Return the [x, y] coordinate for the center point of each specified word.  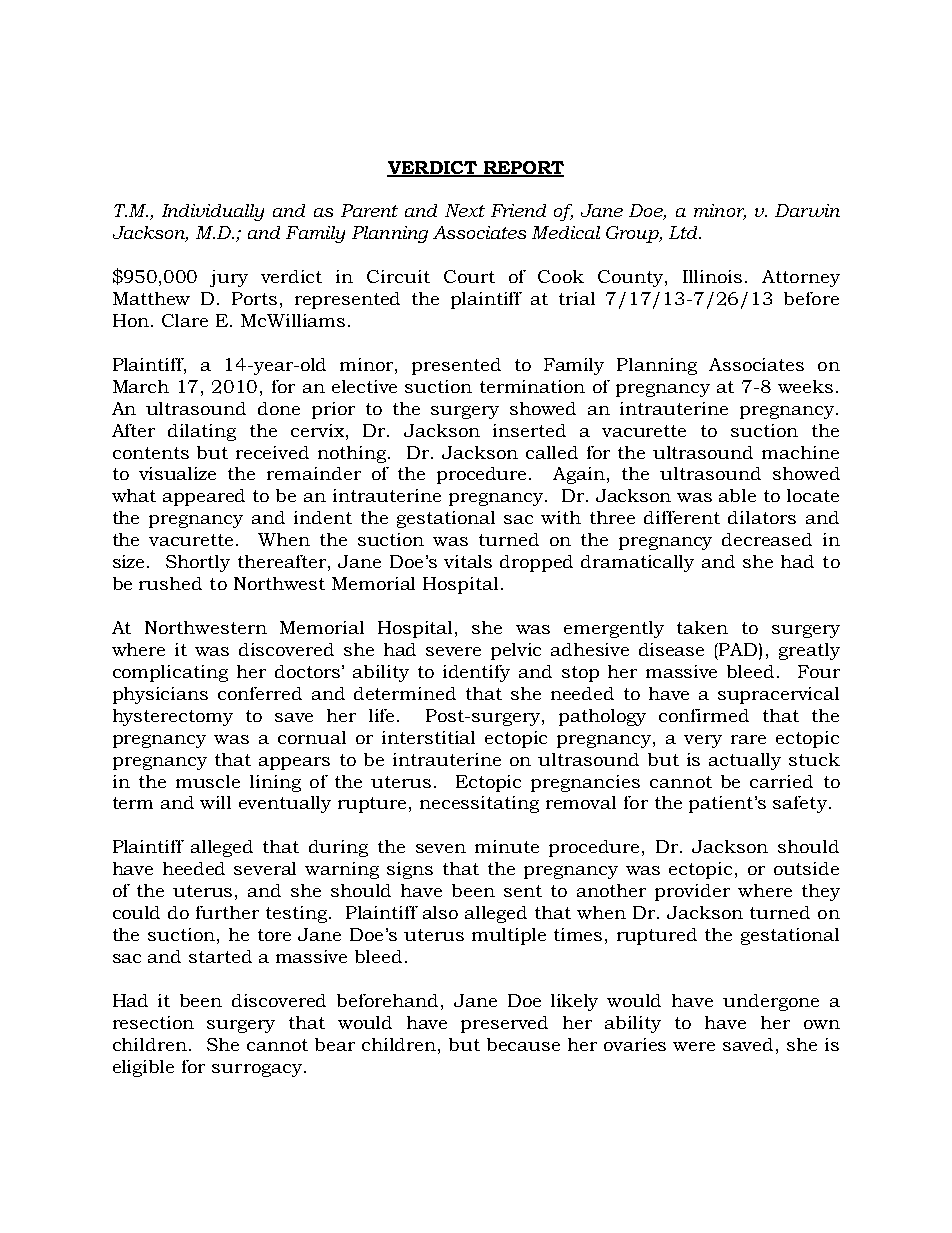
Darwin [807, 210]
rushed [170, 583]
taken [702, 627]
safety [800, 804]
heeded [194, 868]
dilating [202, 432]
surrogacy [258, 1070]
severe [453, 651]
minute [507, 846]
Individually [213, 212]
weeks [805, 386]
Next [465, 210]
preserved [504, 1024]
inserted [529, 430]
